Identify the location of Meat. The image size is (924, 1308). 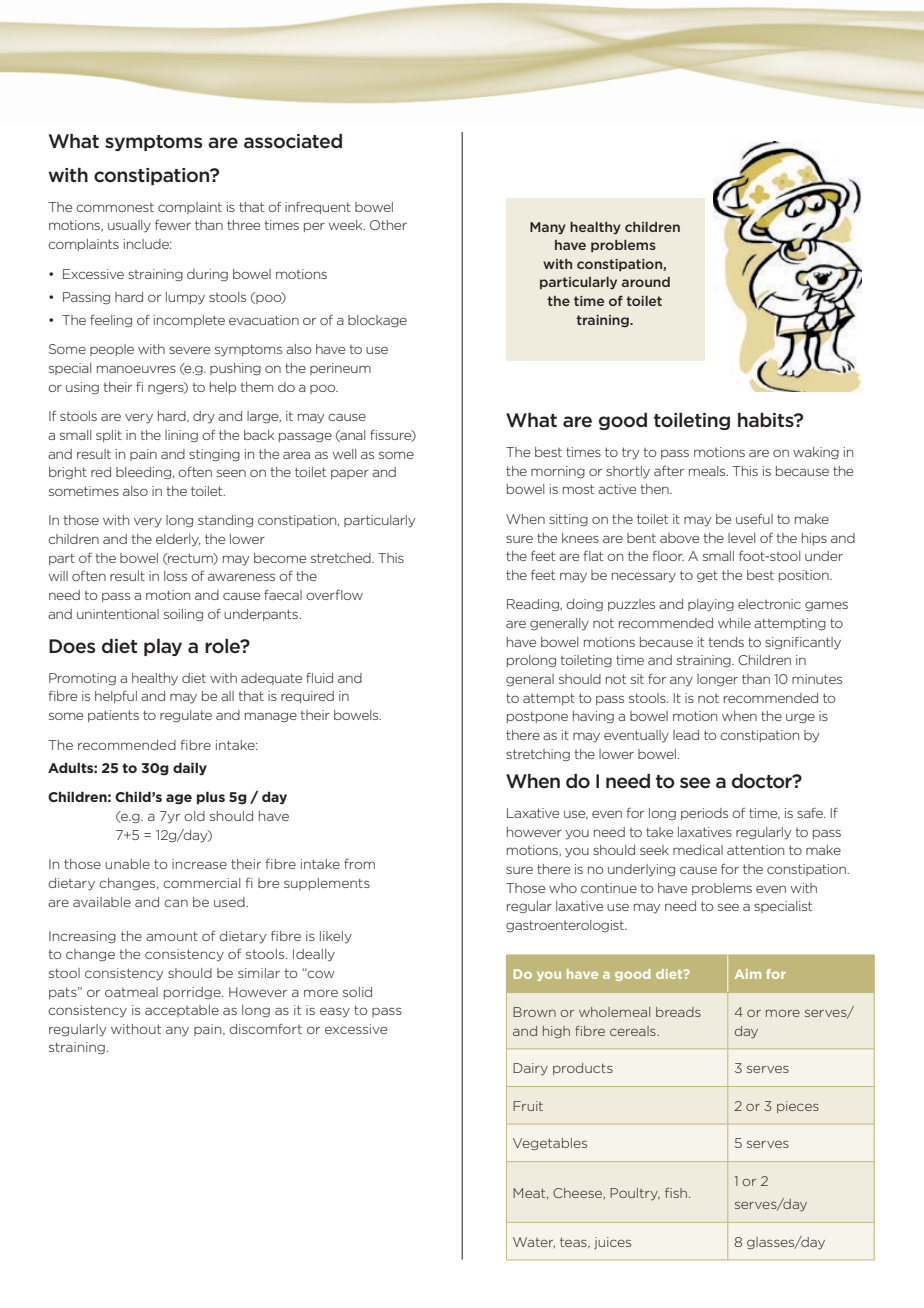
(530, 1193).
